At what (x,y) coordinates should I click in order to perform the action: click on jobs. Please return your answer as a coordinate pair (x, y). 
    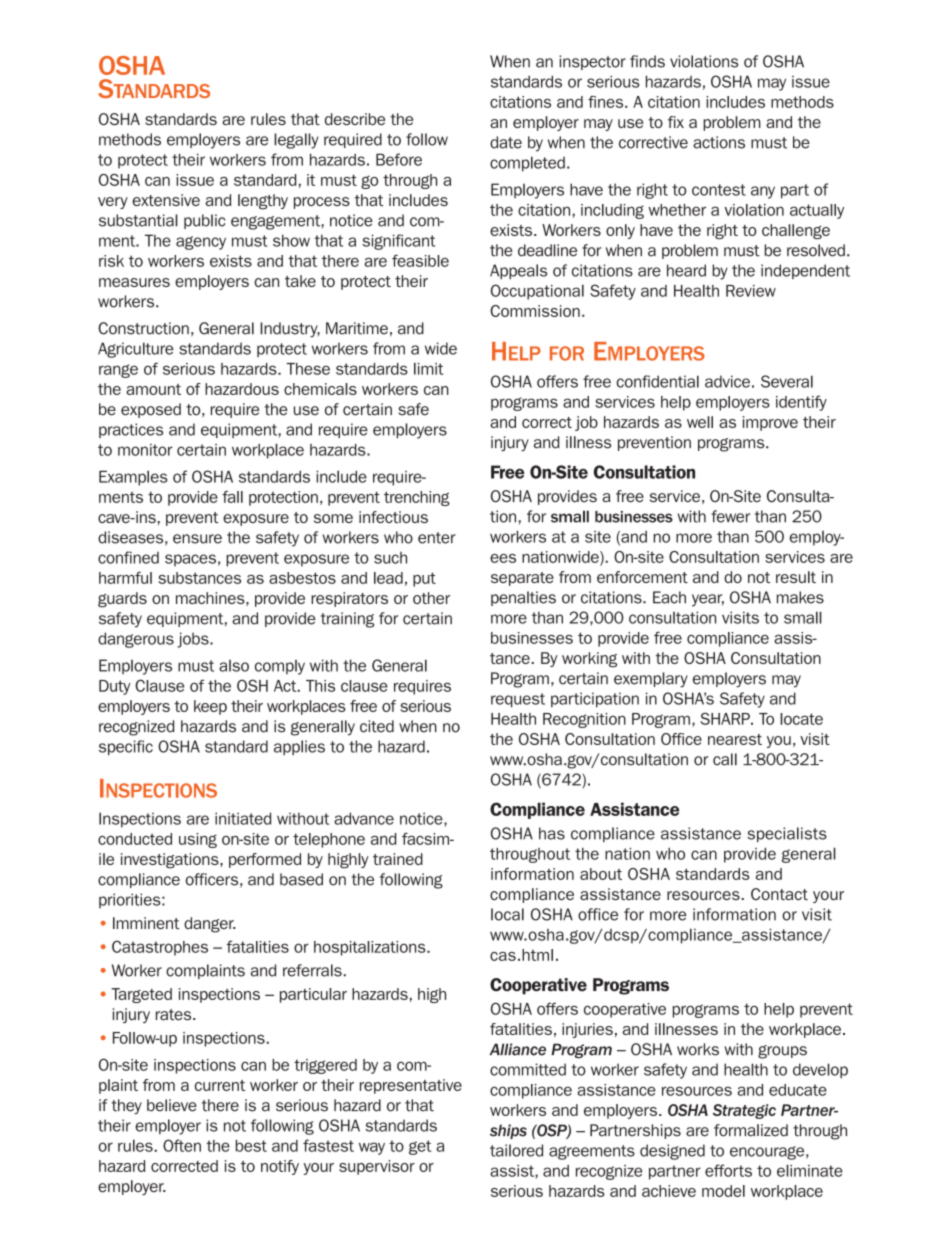
    Looking at the image, I should click on (194, 640).
